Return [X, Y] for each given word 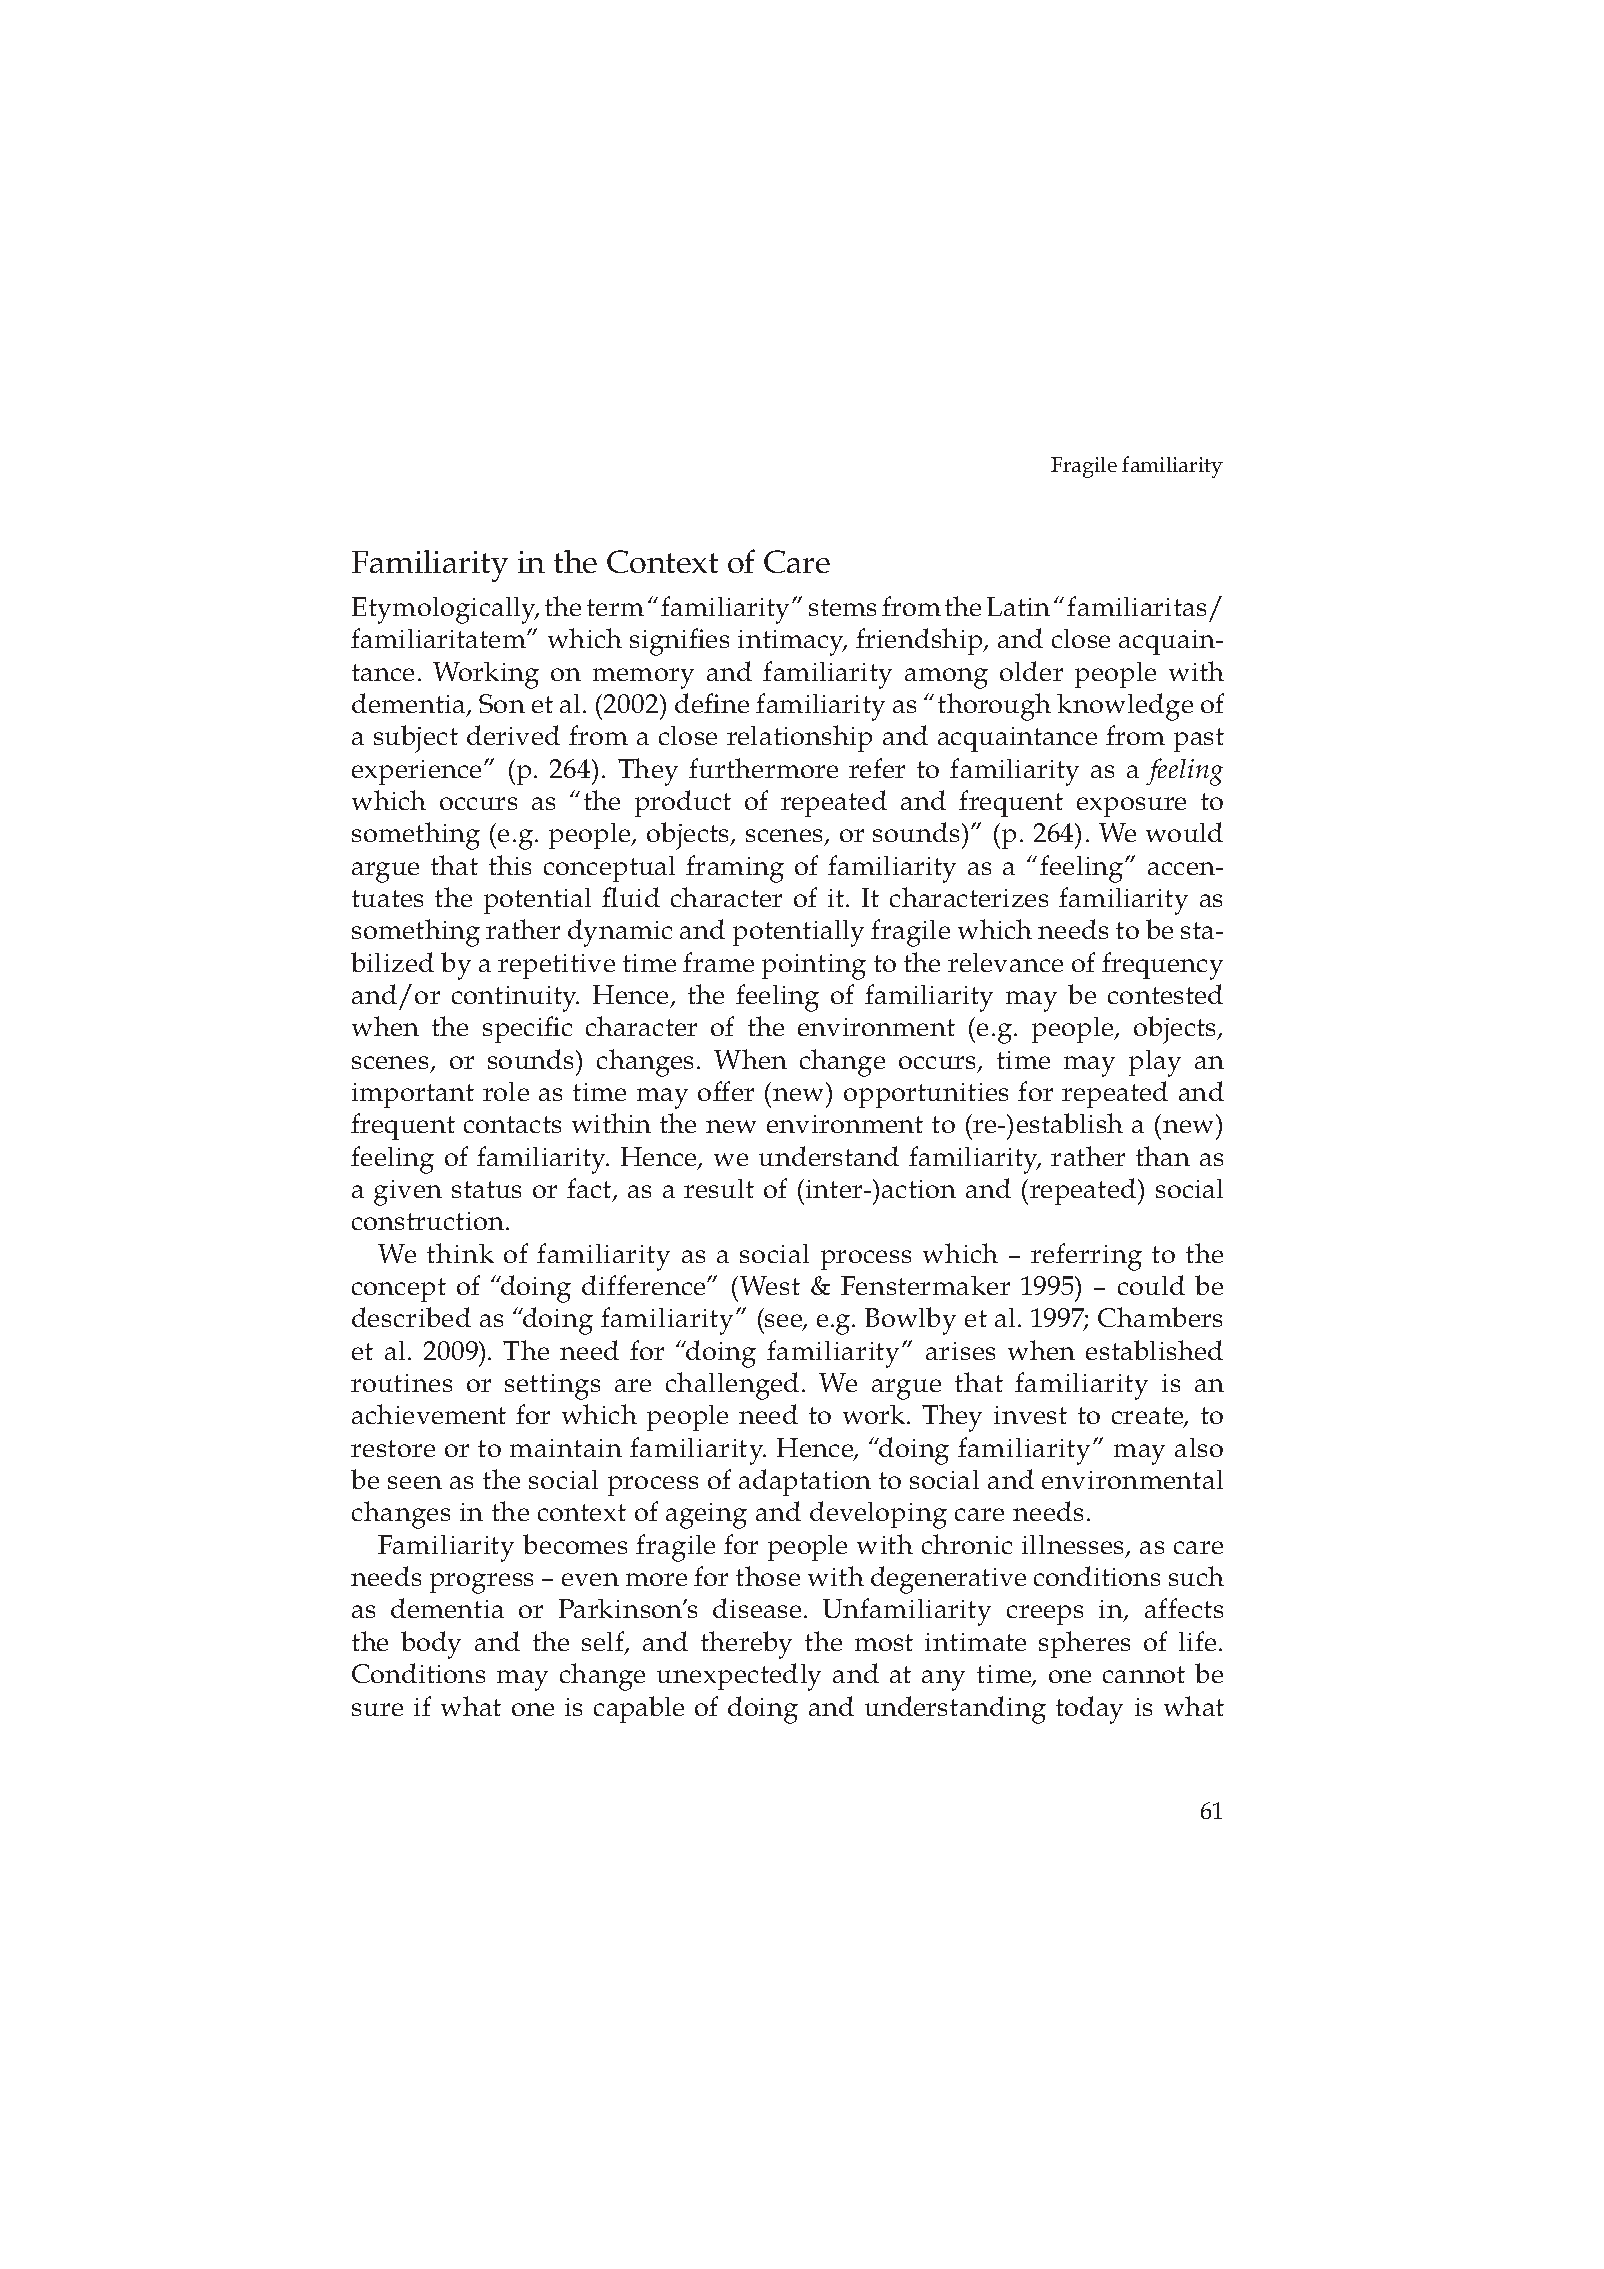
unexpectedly [739, 1677]
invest [1030, 1415]
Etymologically [445, 610]
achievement [429, 1414]
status [486, 1189]
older [1031, 671]
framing [735, 869]
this [510, 865]
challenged [732, 1386]
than [1163, 1156]
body [431, 1645]
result [719, 1188]
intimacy [792, 643]
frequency [1162, 966]
